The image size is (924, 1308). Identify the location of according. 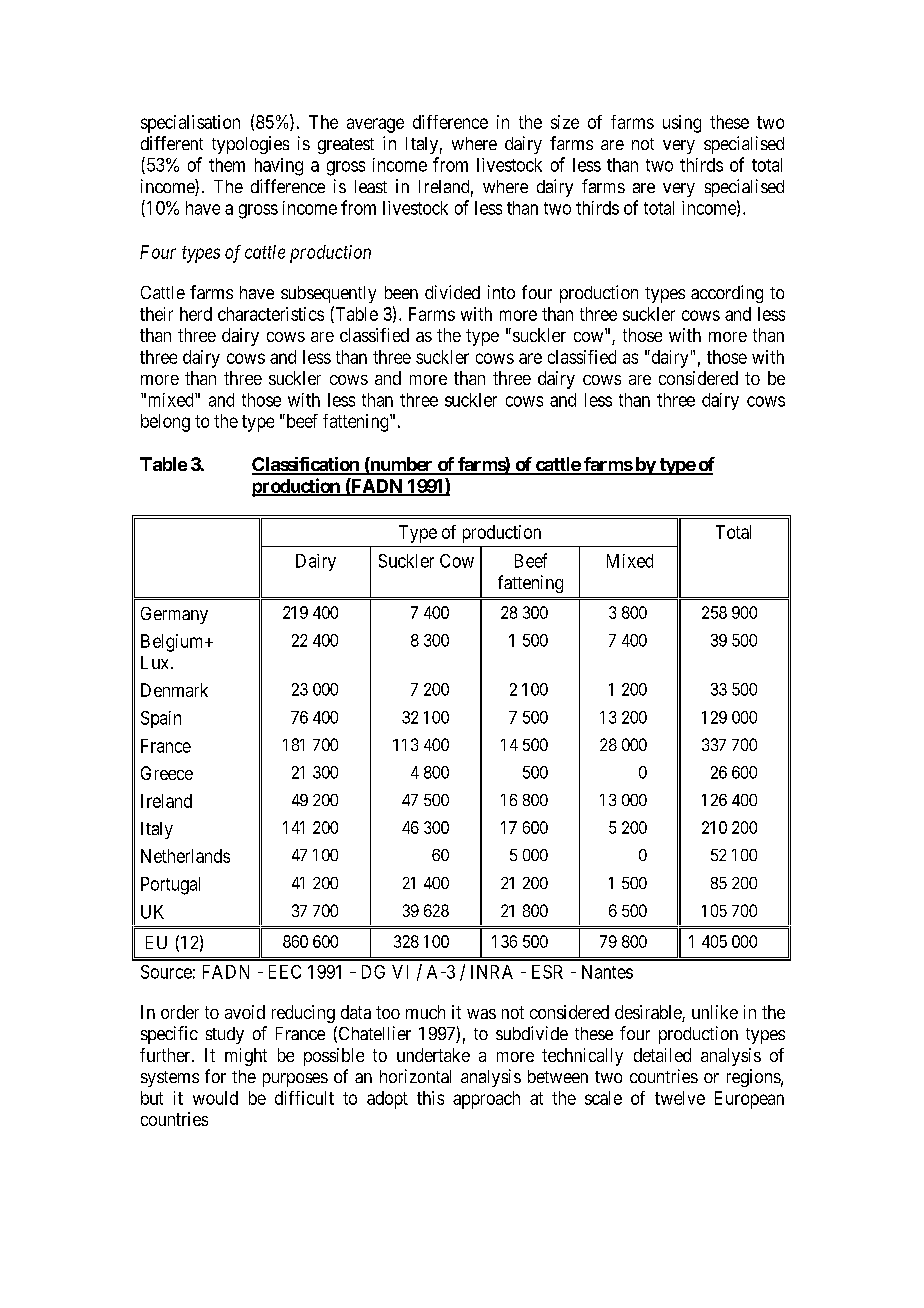
(727, 294).
